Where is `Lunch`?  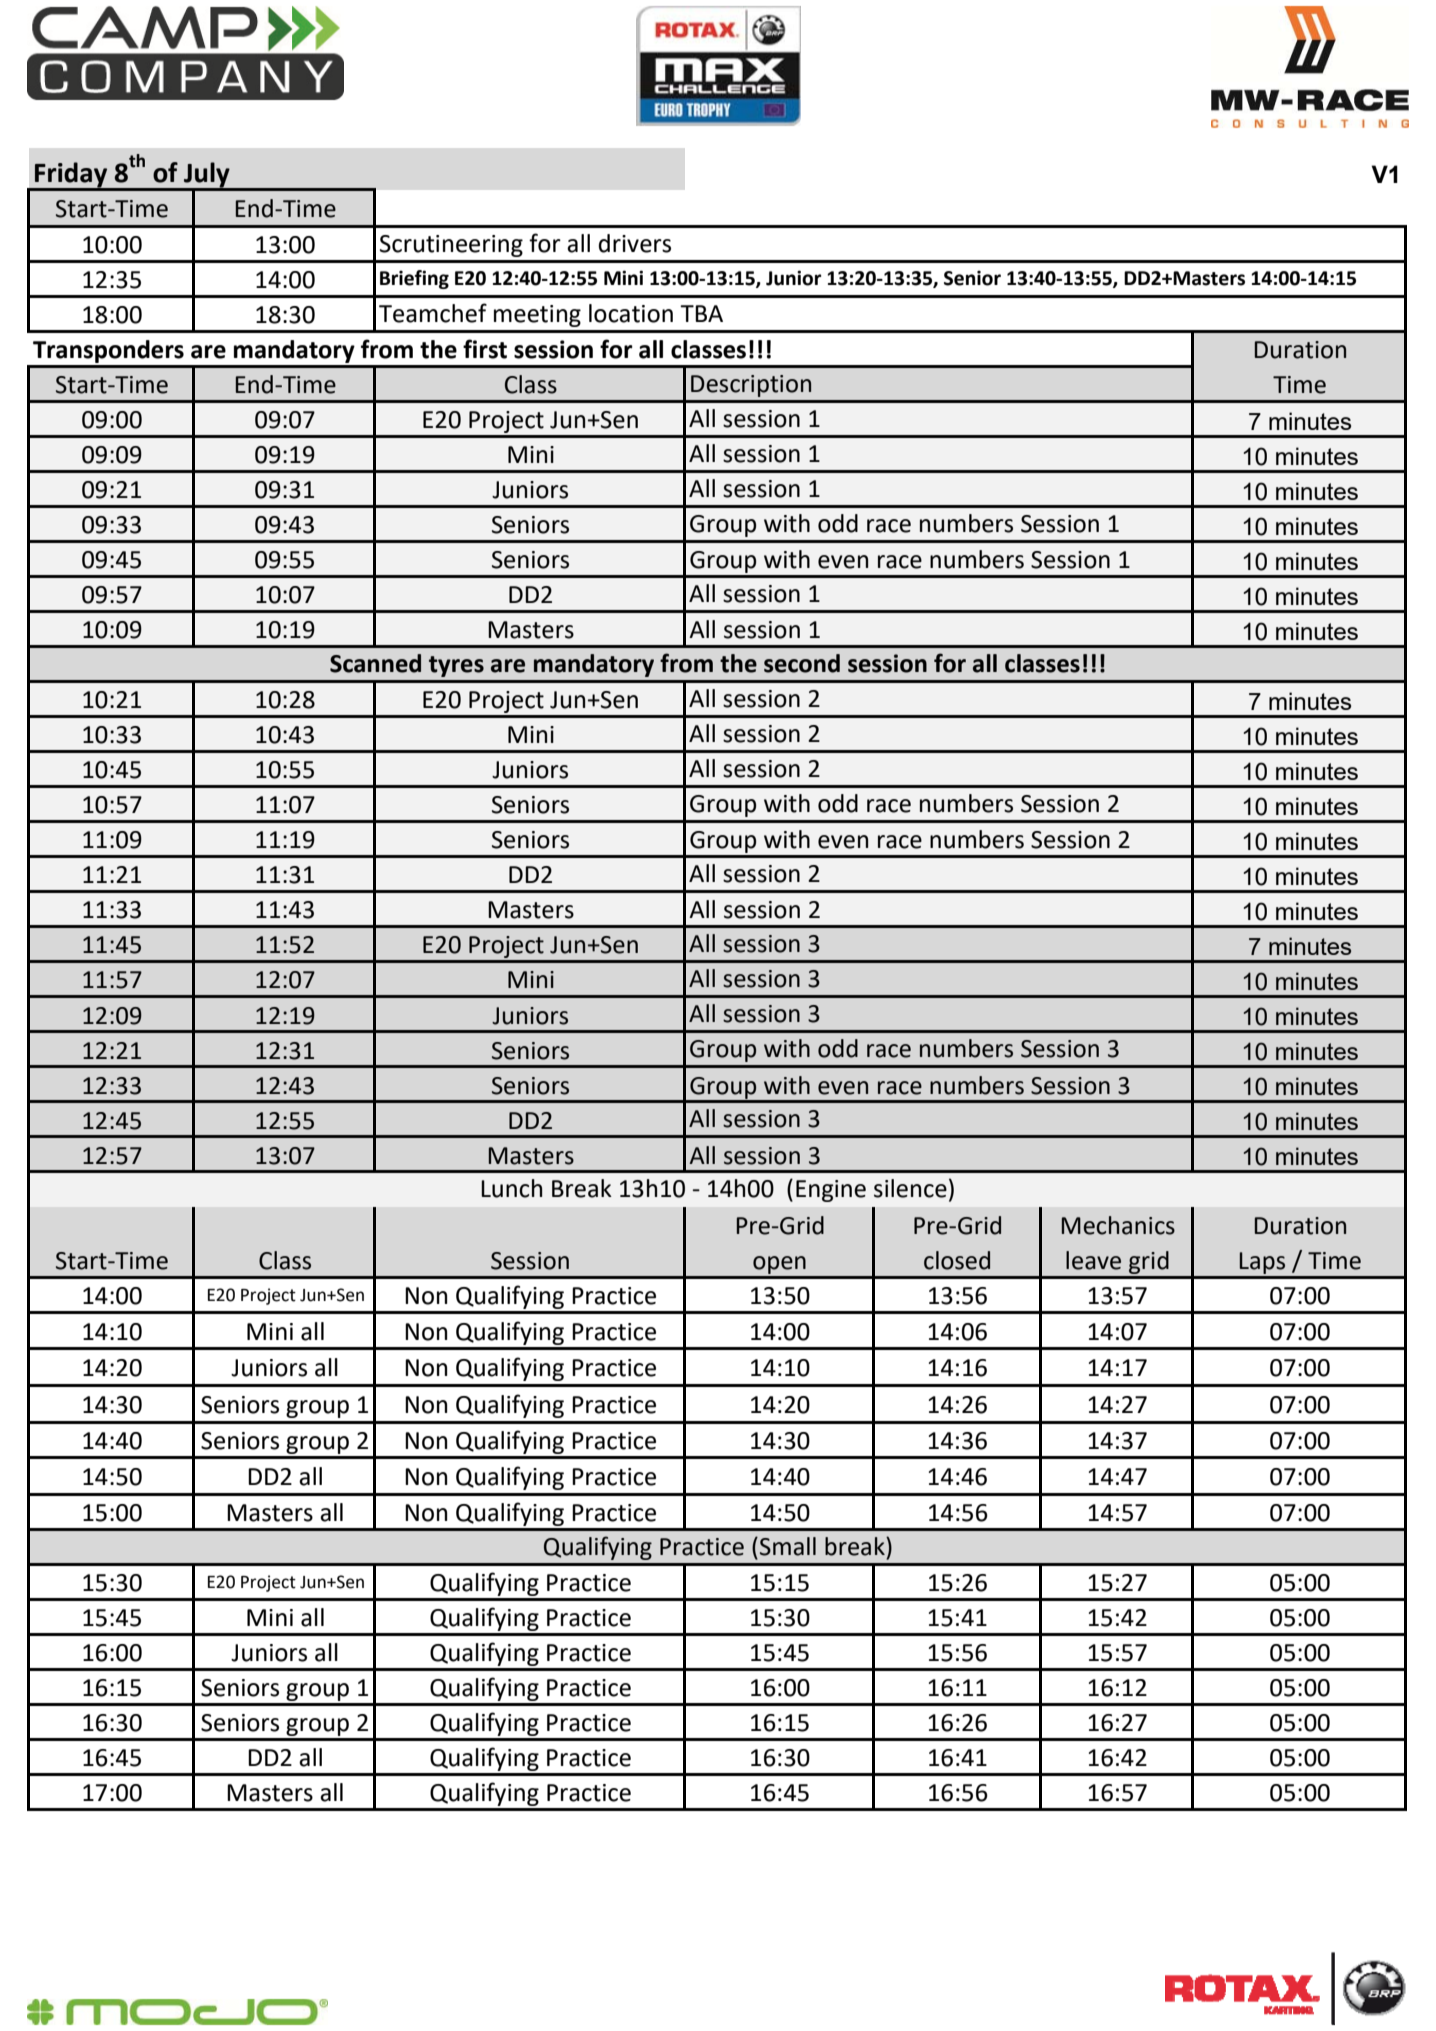
Lunch is located at coordinates (511, 1188).
